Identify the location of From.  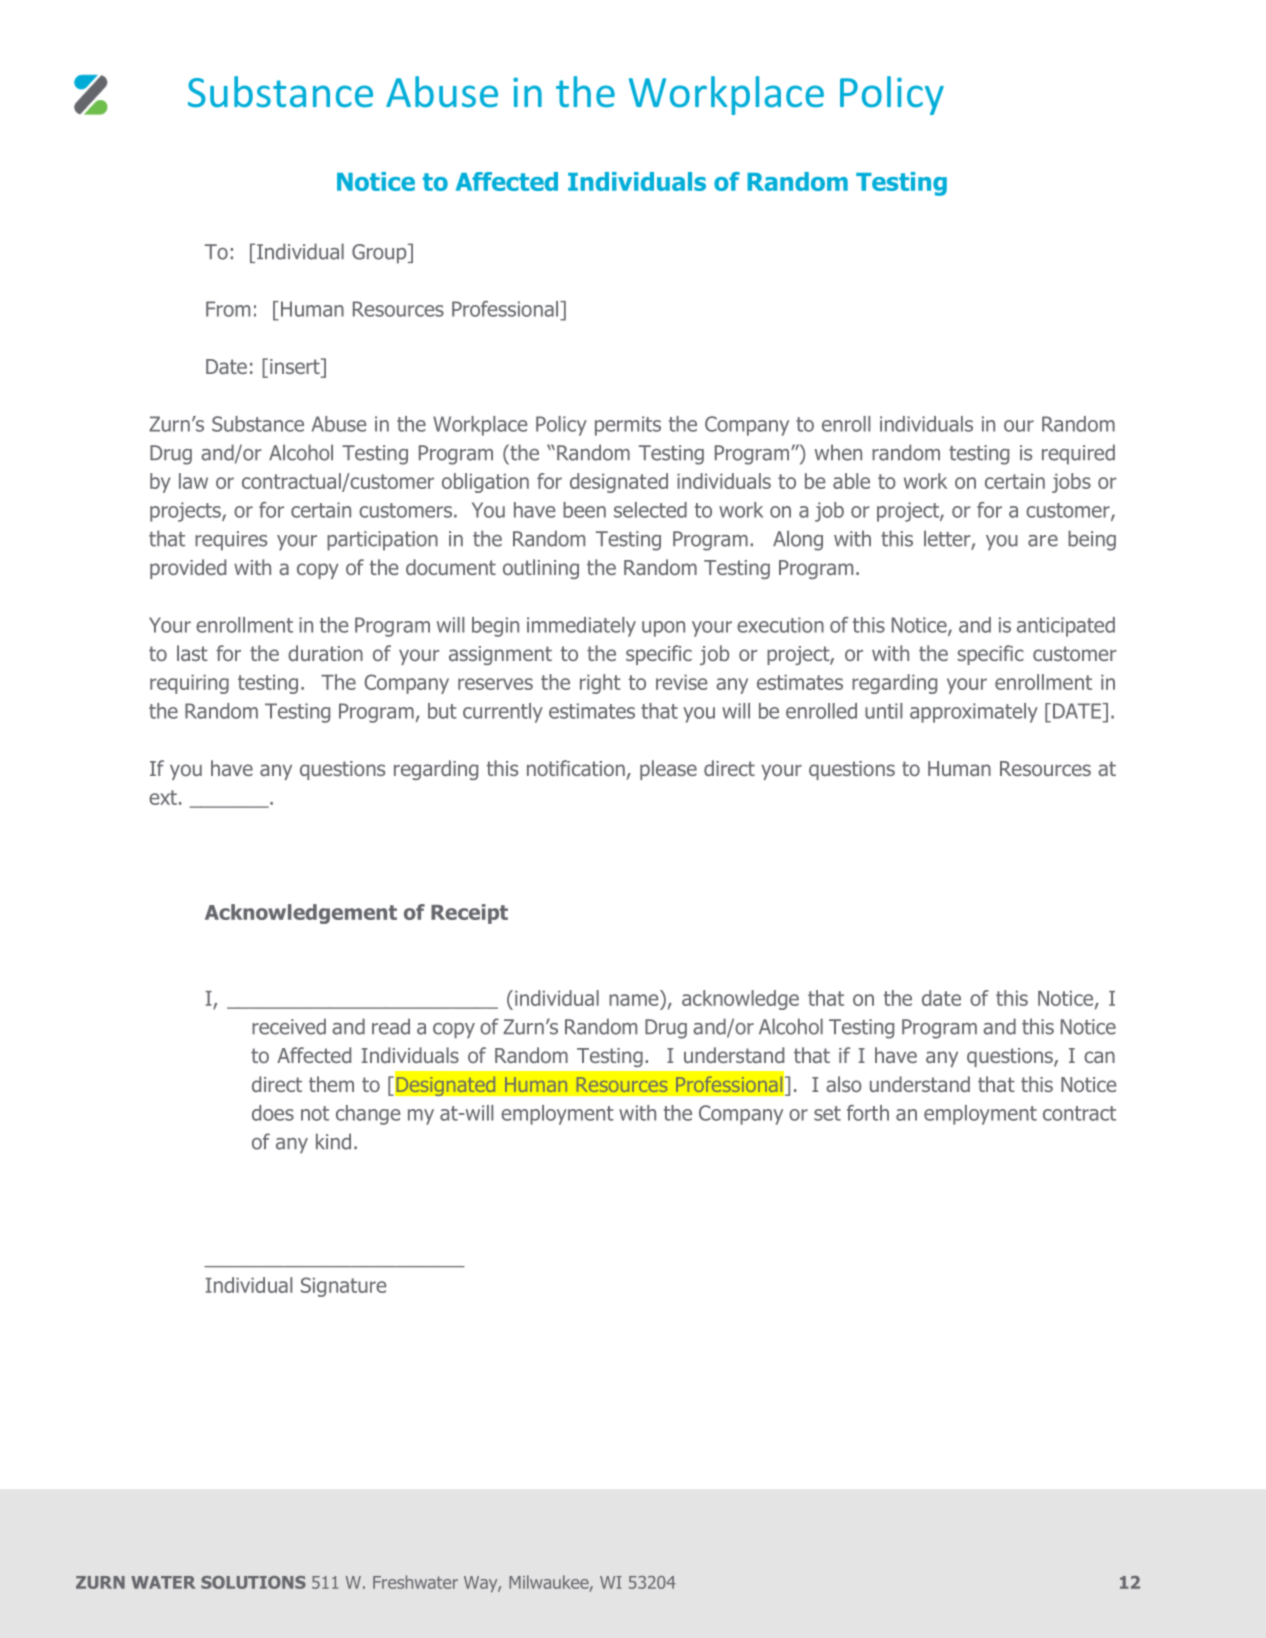
(228, 309).
